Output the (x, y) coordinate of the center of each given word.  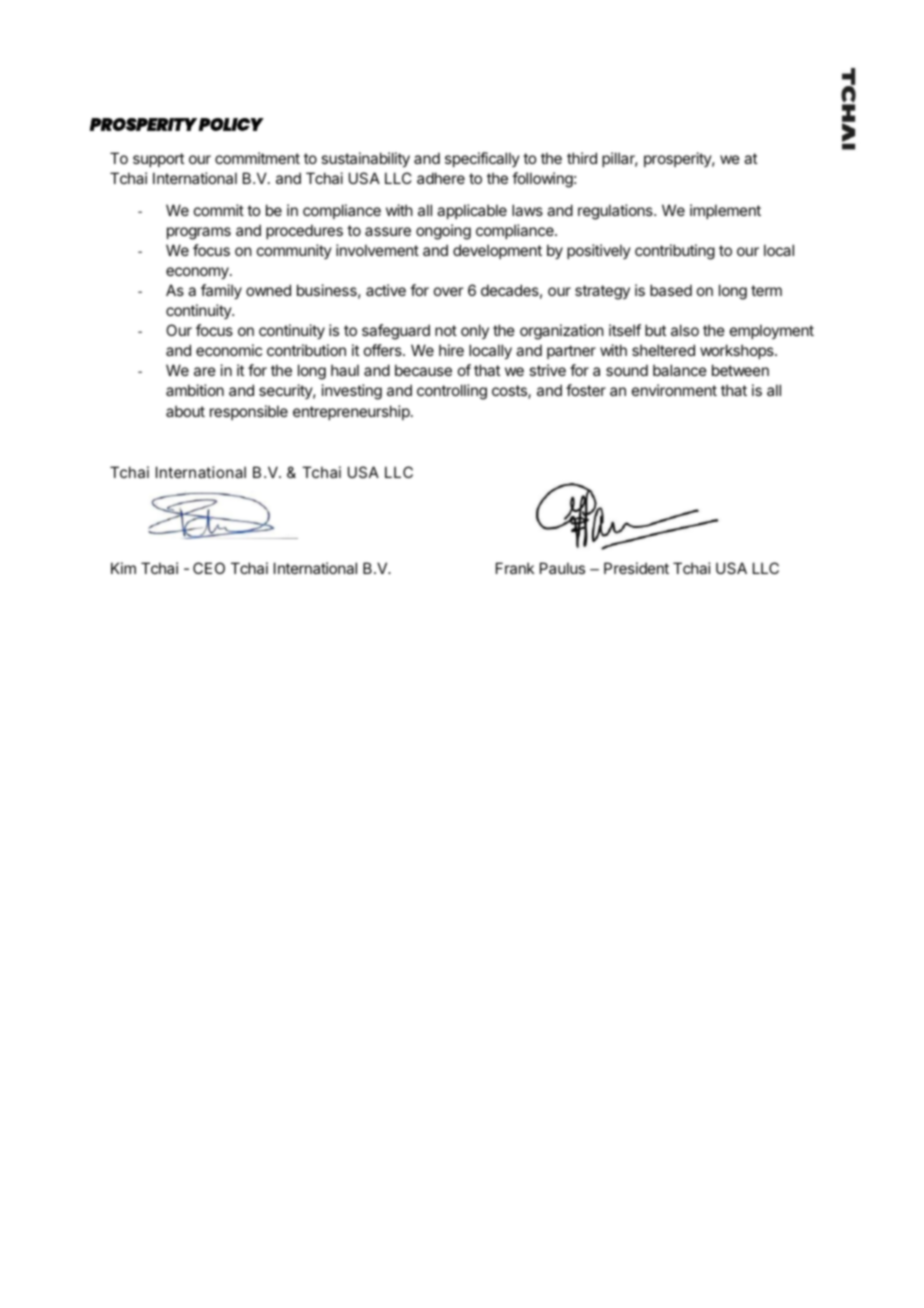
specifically (482, 159)
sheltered (663, 350)
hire (451, 350)
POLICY (231, 124)
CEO (209, 568)
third (582, 158)
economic (229, 350)
